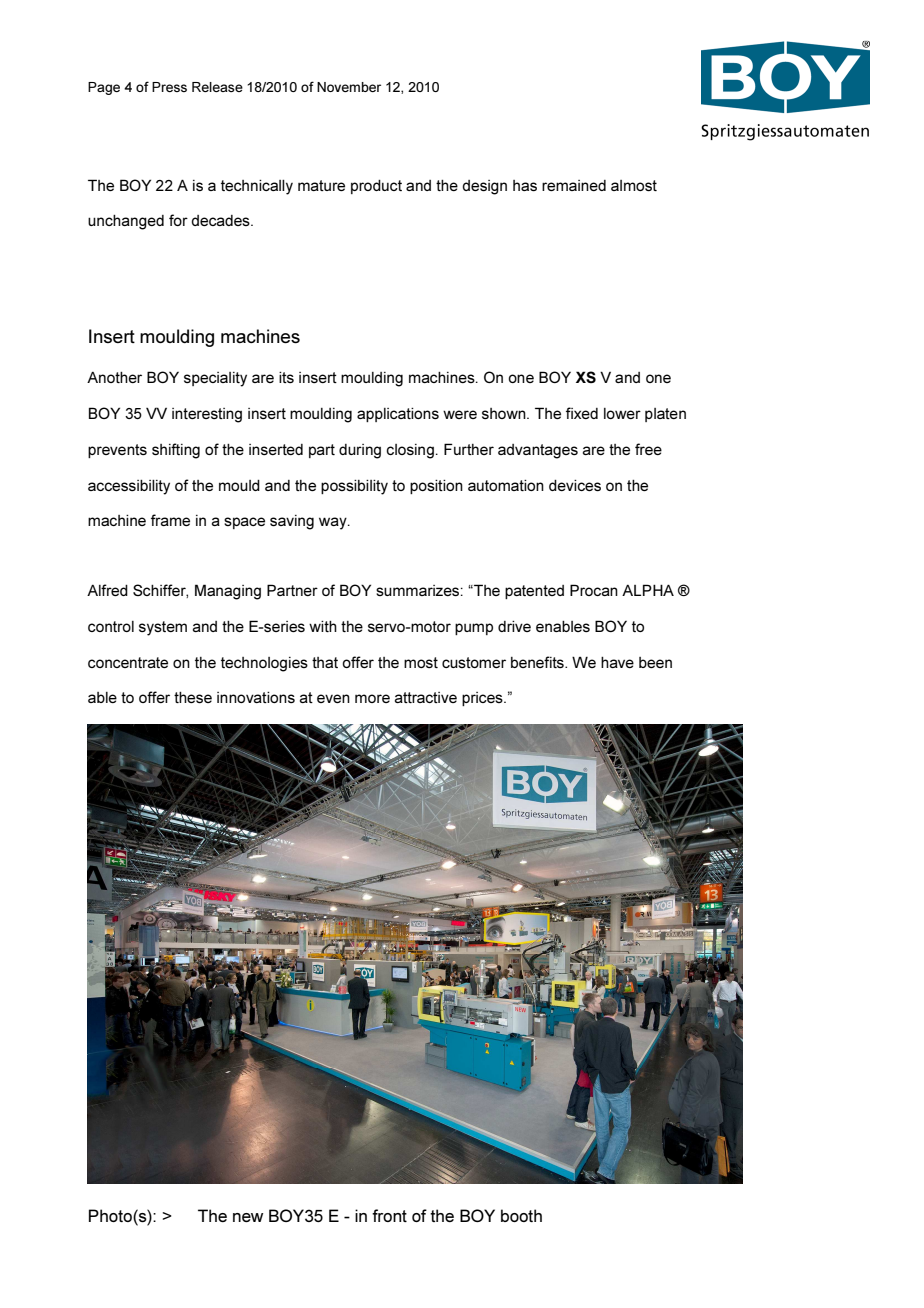  I want to click on system, so click(163, 628).
